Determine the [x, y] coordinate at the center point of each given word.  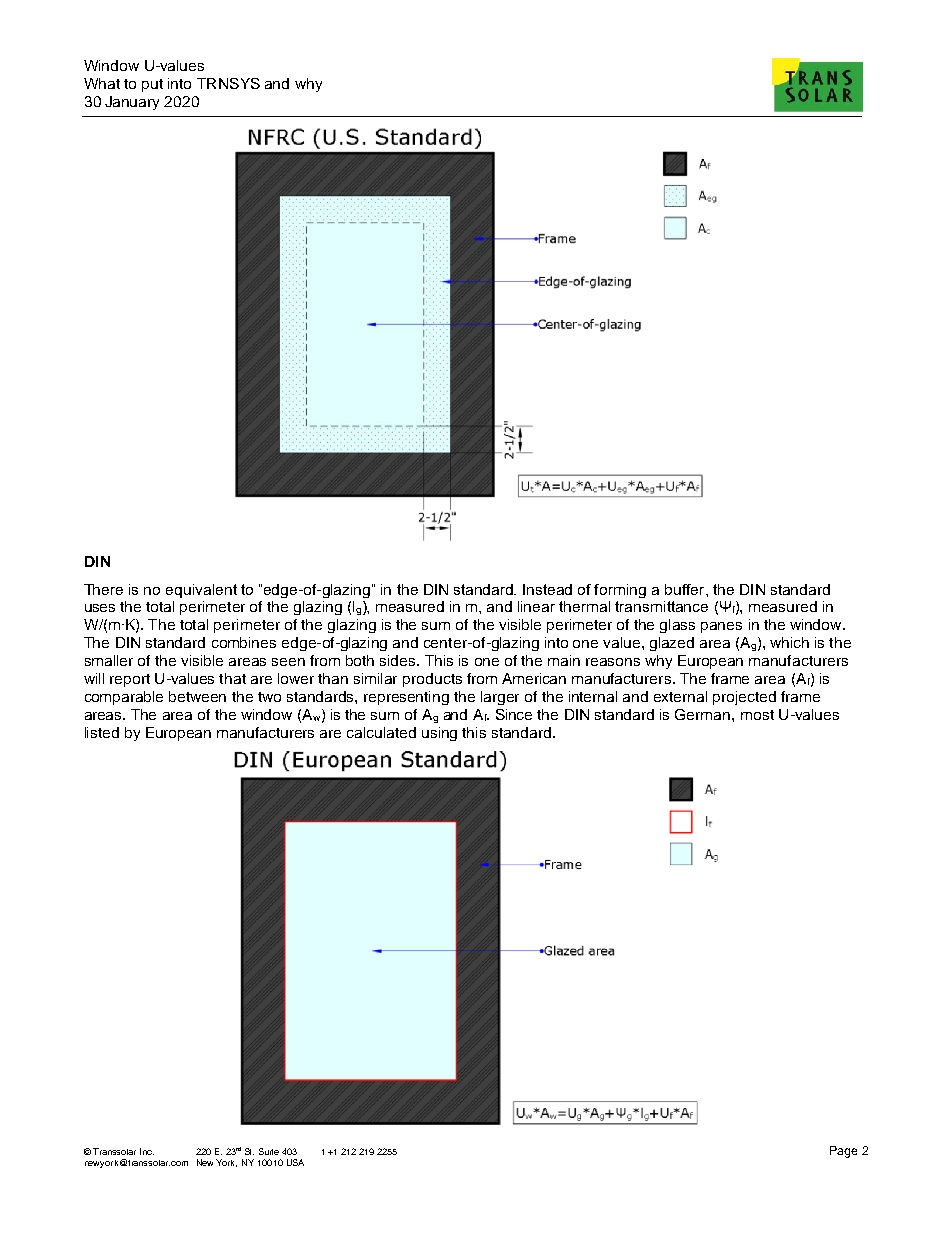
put [152, 85]
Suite [269, 1151]
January [132, 103]
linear [536, 606]
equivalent [201, 591]
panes [721, 627]
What [102, 83]
